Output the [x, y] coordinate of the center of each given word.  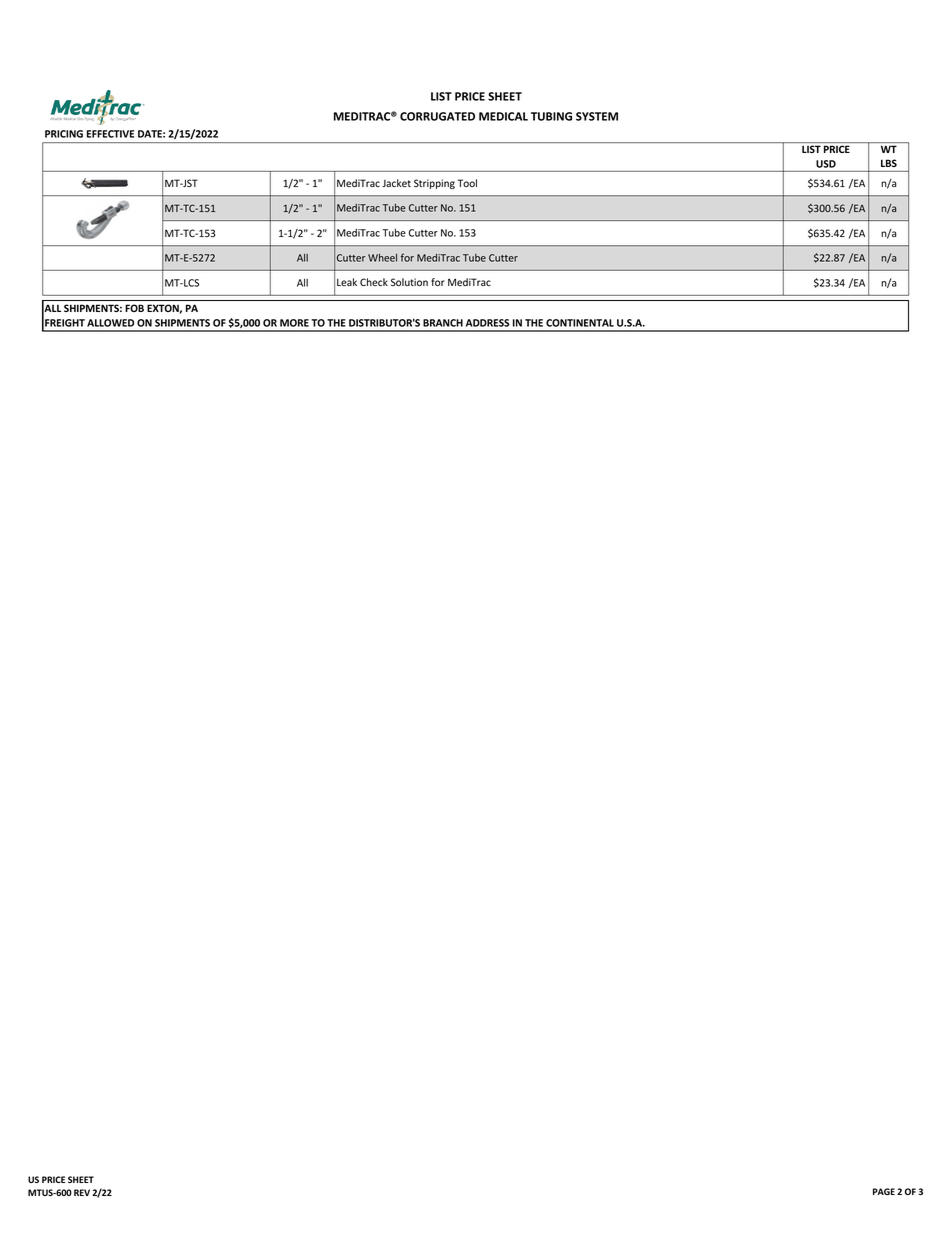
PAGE [884, 1191]
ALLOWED [110, 323]
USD [826, 164]
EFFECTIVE [110, 134]
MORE [294, 323]
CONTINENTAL [580, 323]
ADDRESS [487, 323]
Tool [467, 183]
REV [82, 1192]
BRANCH [443, 323]
